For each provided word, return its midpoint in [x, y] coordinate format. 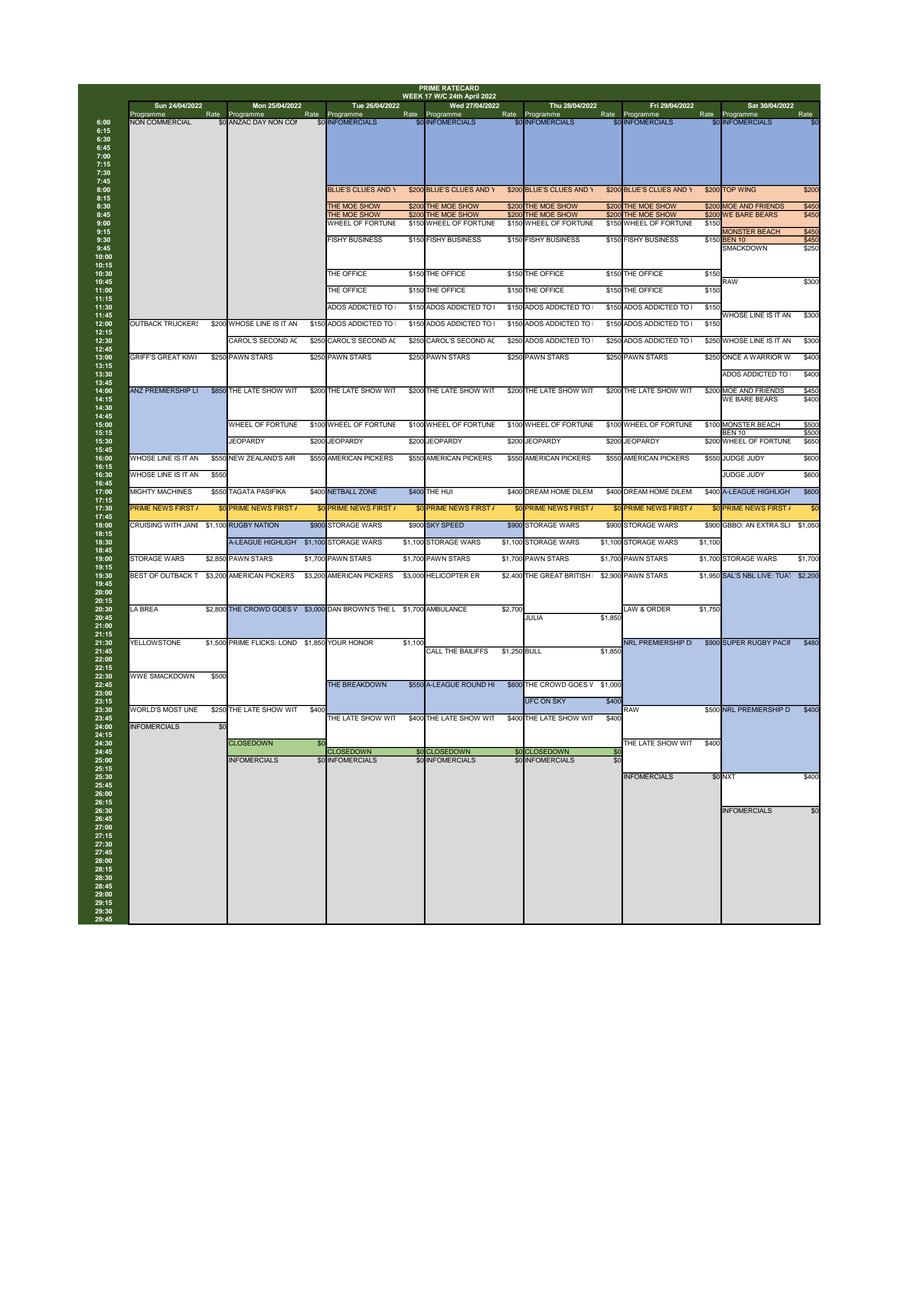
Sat [753, 104]
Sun [160, 104]
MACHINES [175, 491]
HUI [447, 491]
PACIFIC [786, 641]
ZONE [368, 491]
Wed [456, 104]
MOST [173, 709]
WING [747, 188]
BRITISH [578, 575]
